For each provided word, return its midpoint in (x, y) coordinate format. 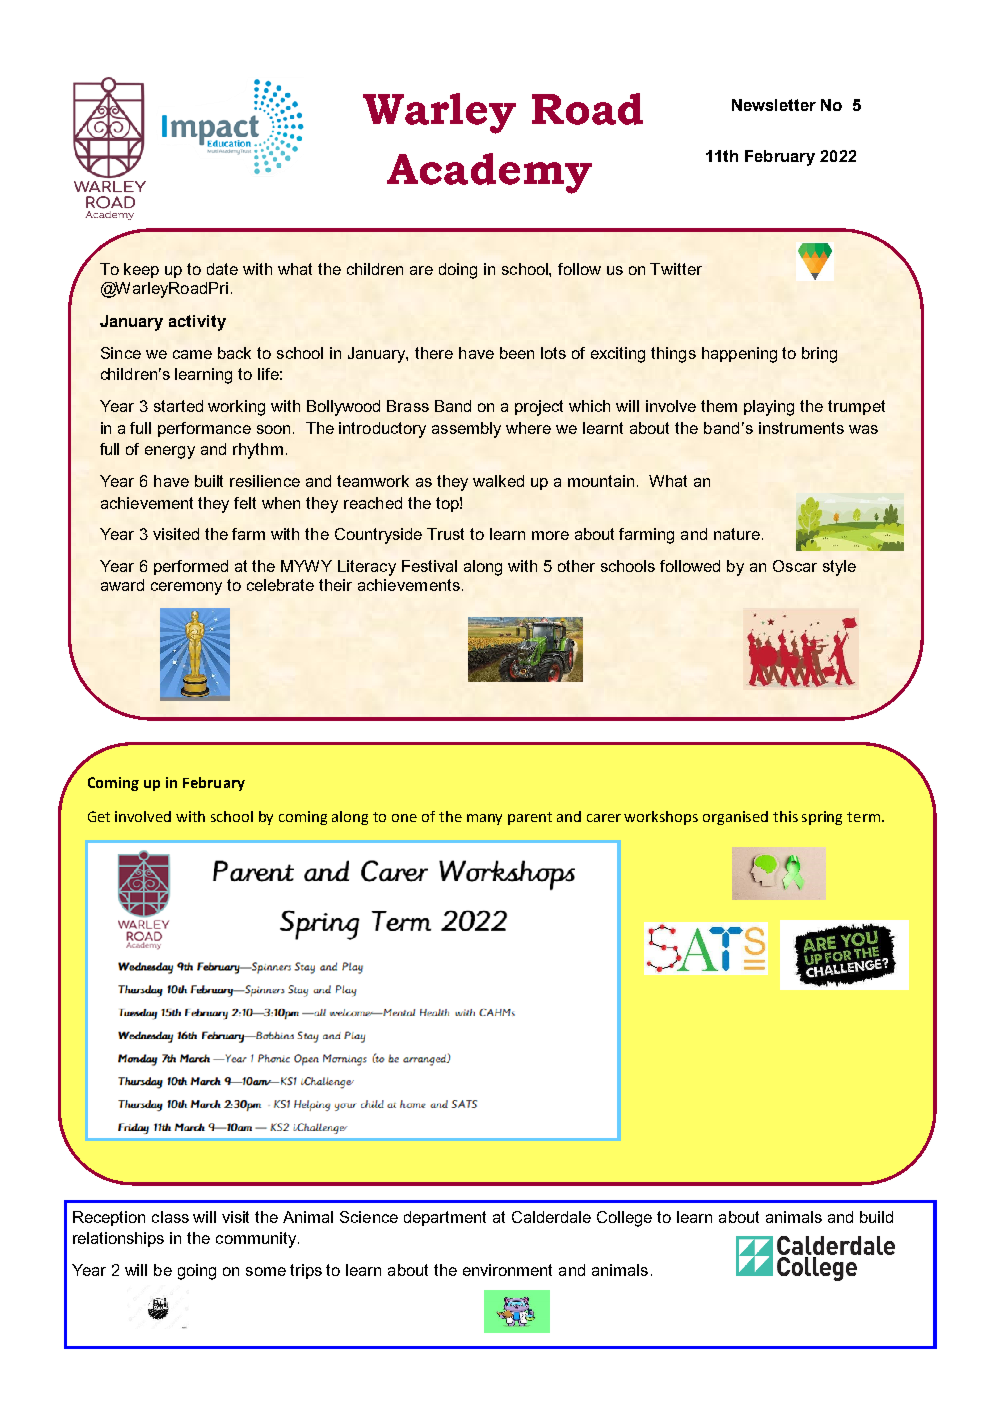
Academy (489, 173)
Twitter (676, 269)
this (785, 816)
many (484, 819)
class (170, 1217)
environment (507, 1270)
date (222, 269)
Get (99, 816)
